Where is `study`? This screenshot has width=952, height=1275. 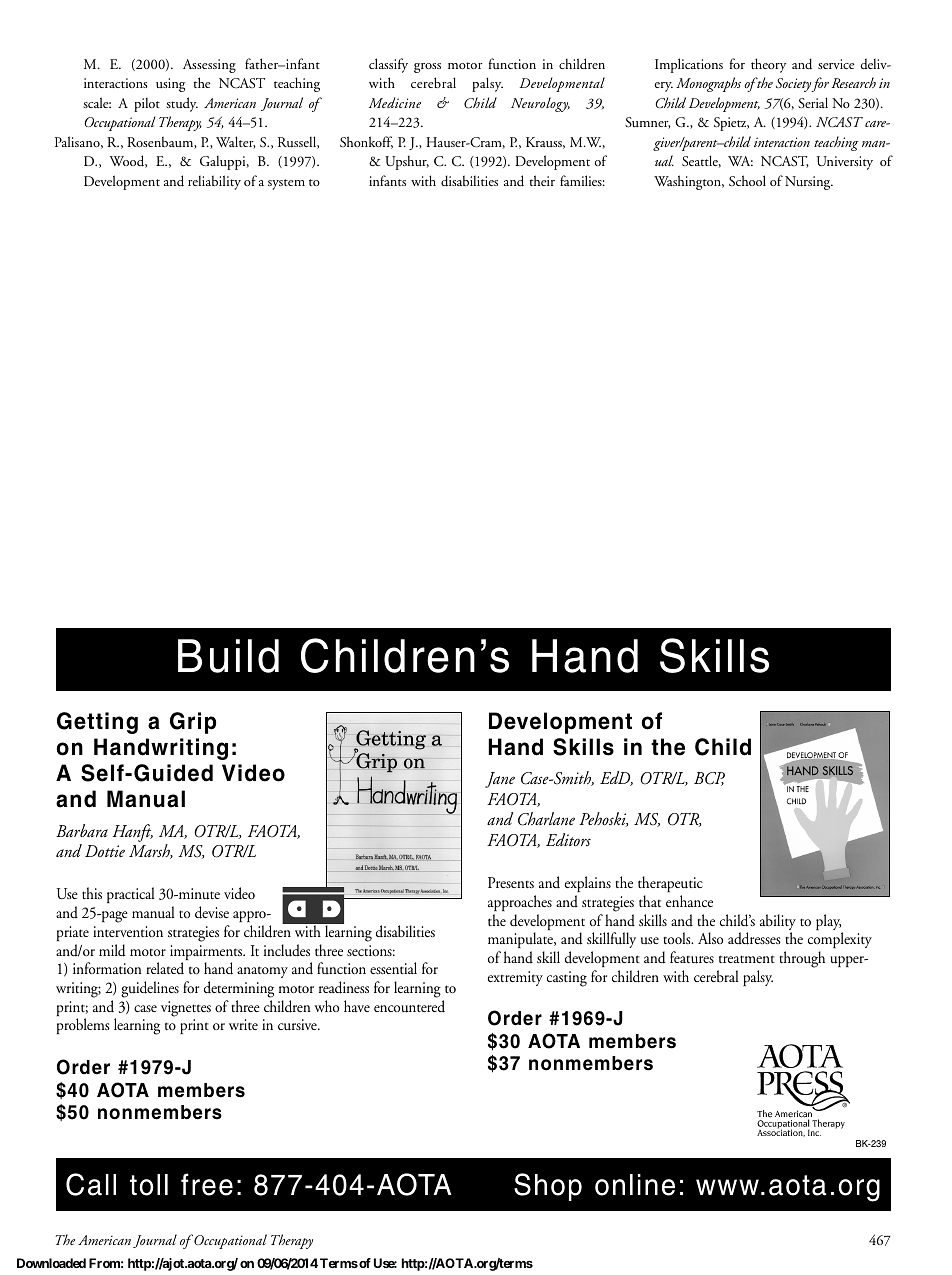 study is located at coordinates (182, 104).
